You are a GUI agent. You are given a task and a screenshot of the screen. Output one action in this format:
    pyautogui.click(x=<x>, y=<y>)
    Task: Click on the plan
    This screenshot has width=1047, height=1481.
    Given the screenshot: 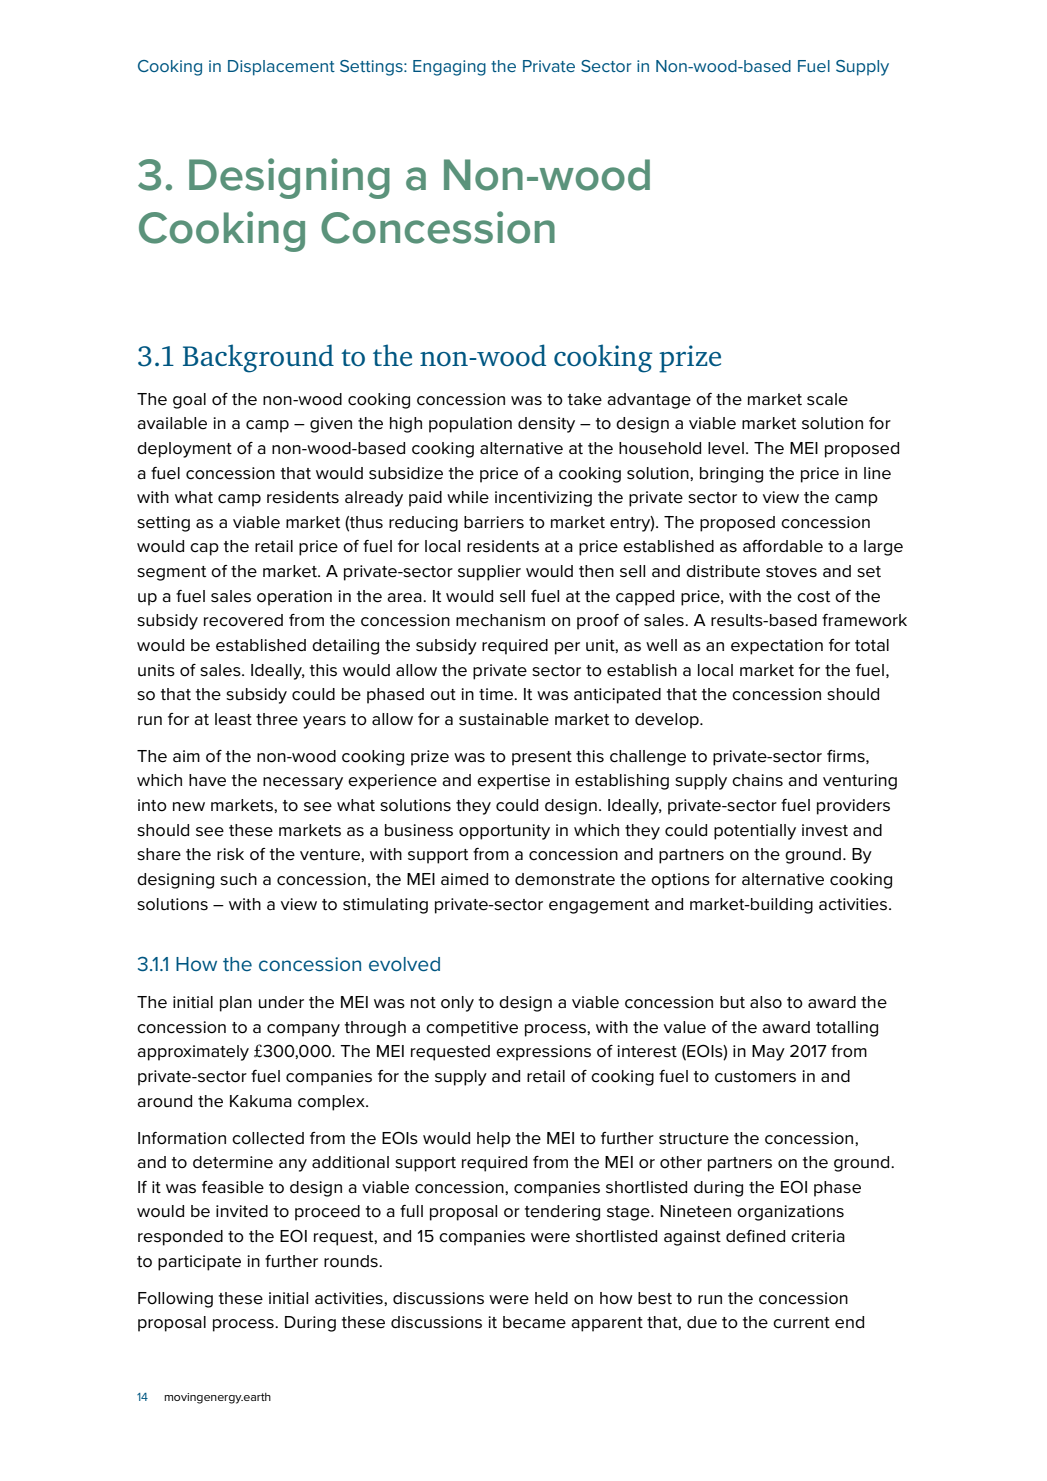 What is the action you would take?
    pyautogui.click(x=236, y=1004)
